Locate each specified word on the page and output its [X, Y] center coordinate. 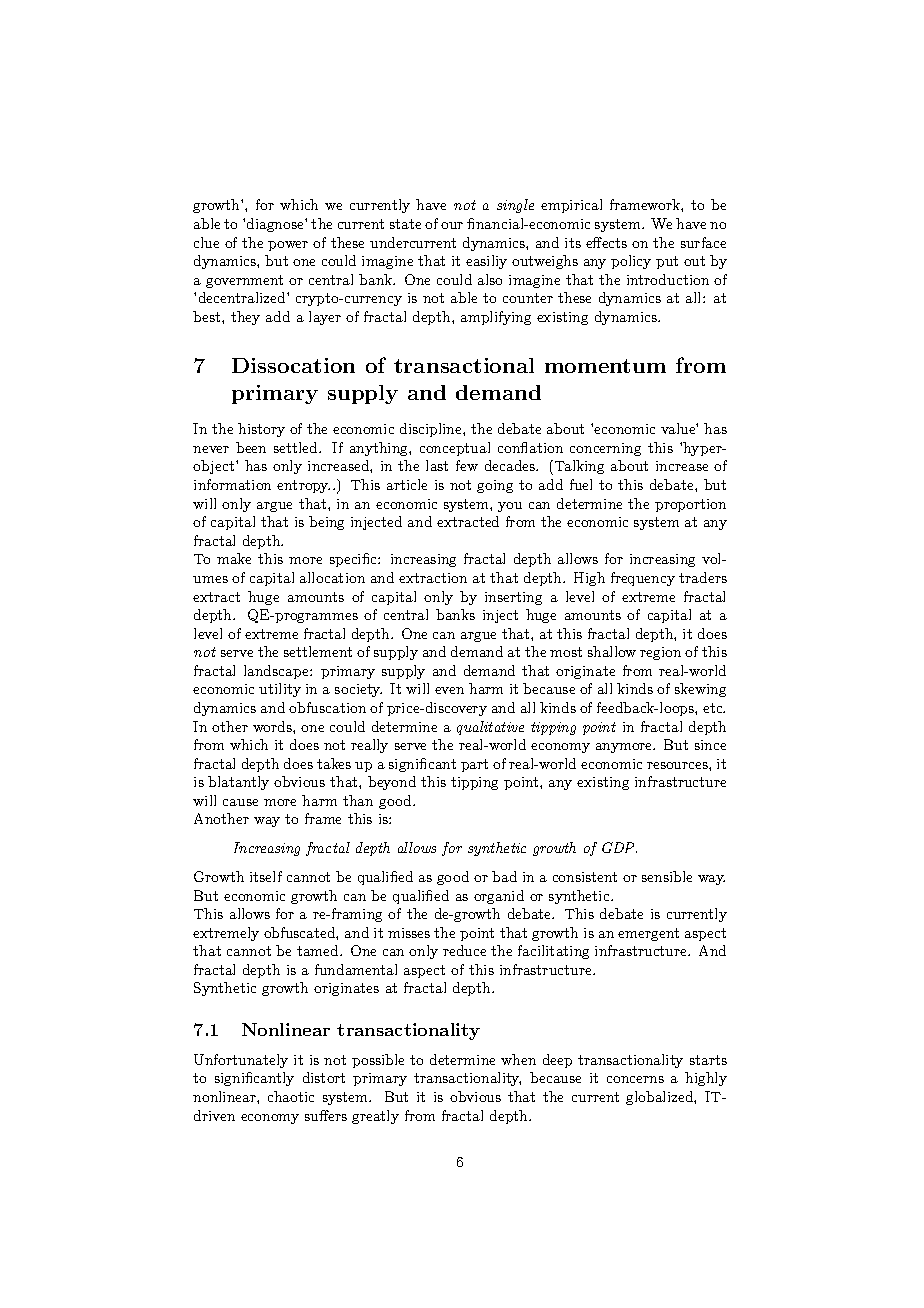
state [405, 224]
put [667, 262]
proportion [690, 505]
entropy [303, 486]
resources [678, 765]
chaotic [291, 1096]
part [474, 765]
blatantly [238, 783]
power [288, 246]
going [495, 486]
